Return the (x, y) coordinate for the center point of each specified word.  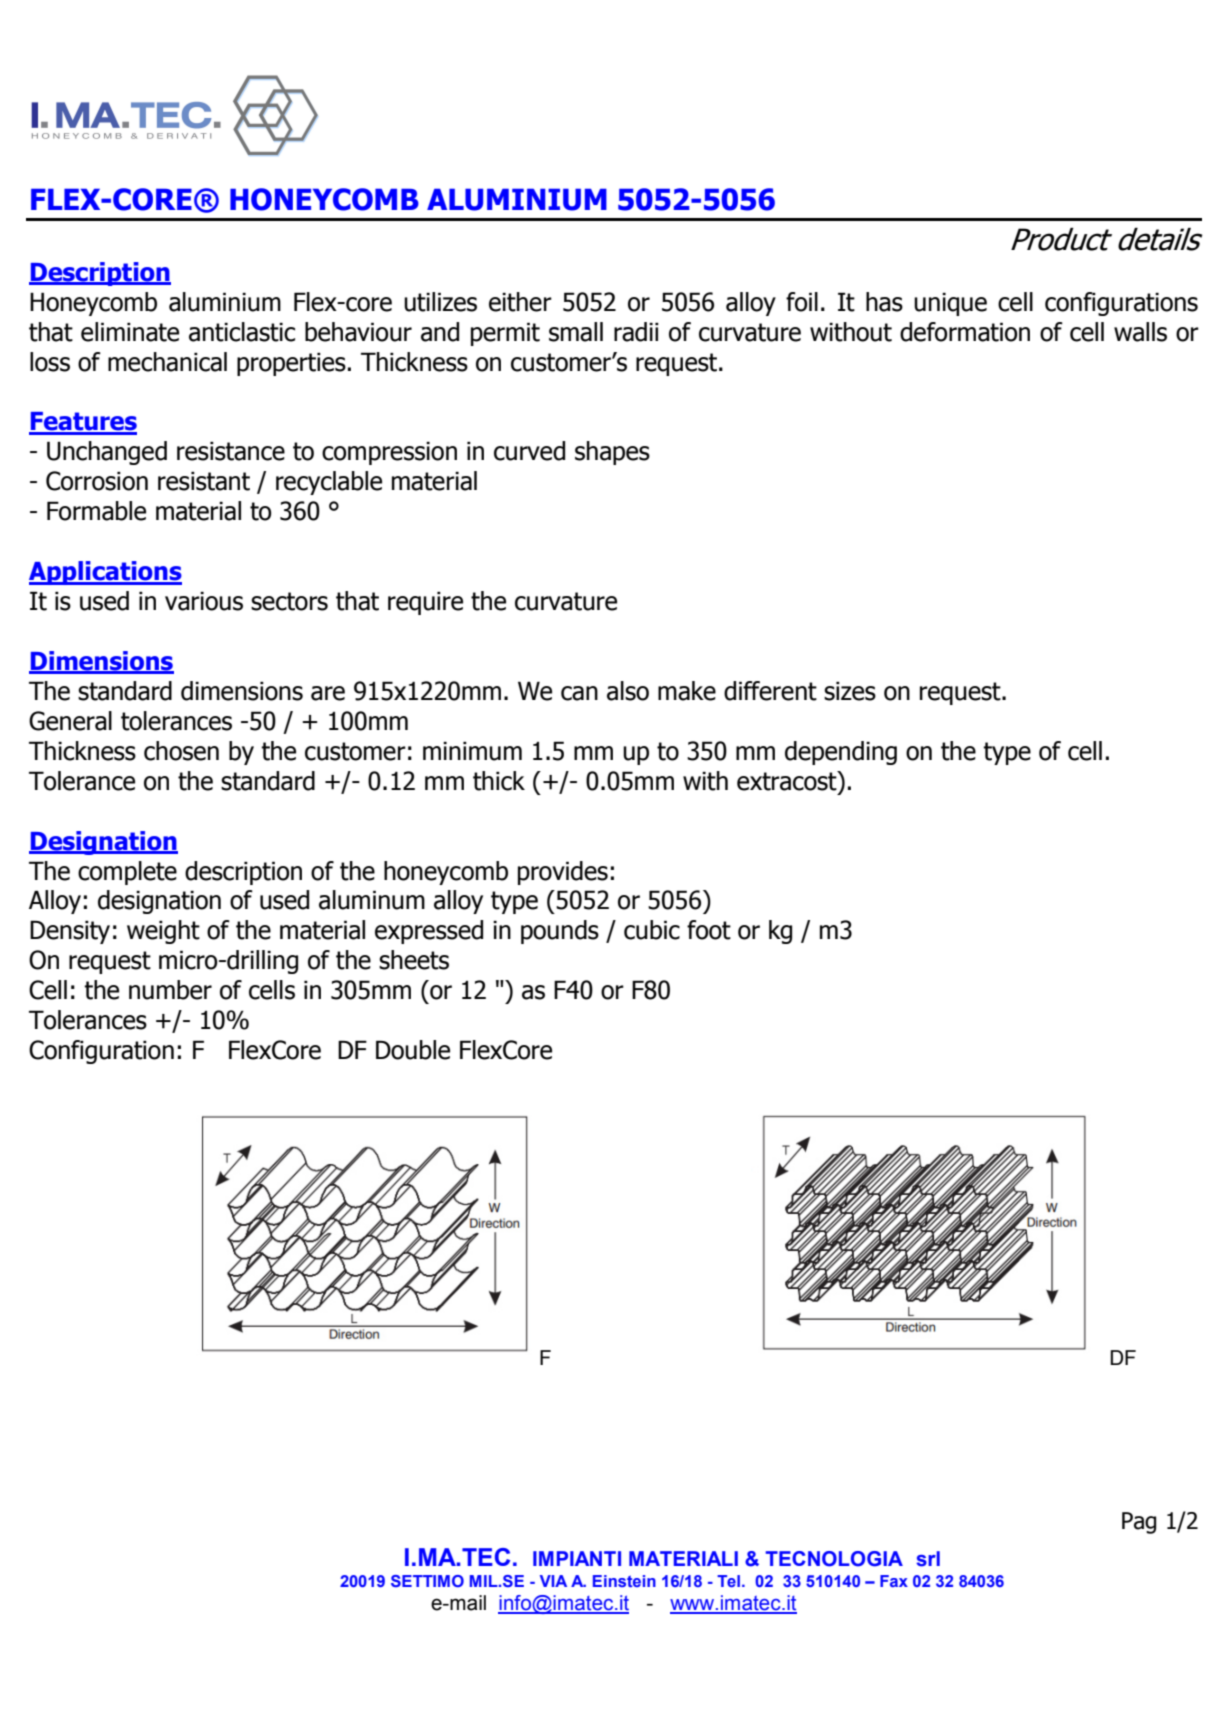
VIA (553, 1581)
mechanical (167, 362)
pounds (560, 932)
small (576, 332)
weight (163, 932)
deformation (965, 332)
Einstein (624, 1581)
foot (709, 930)
